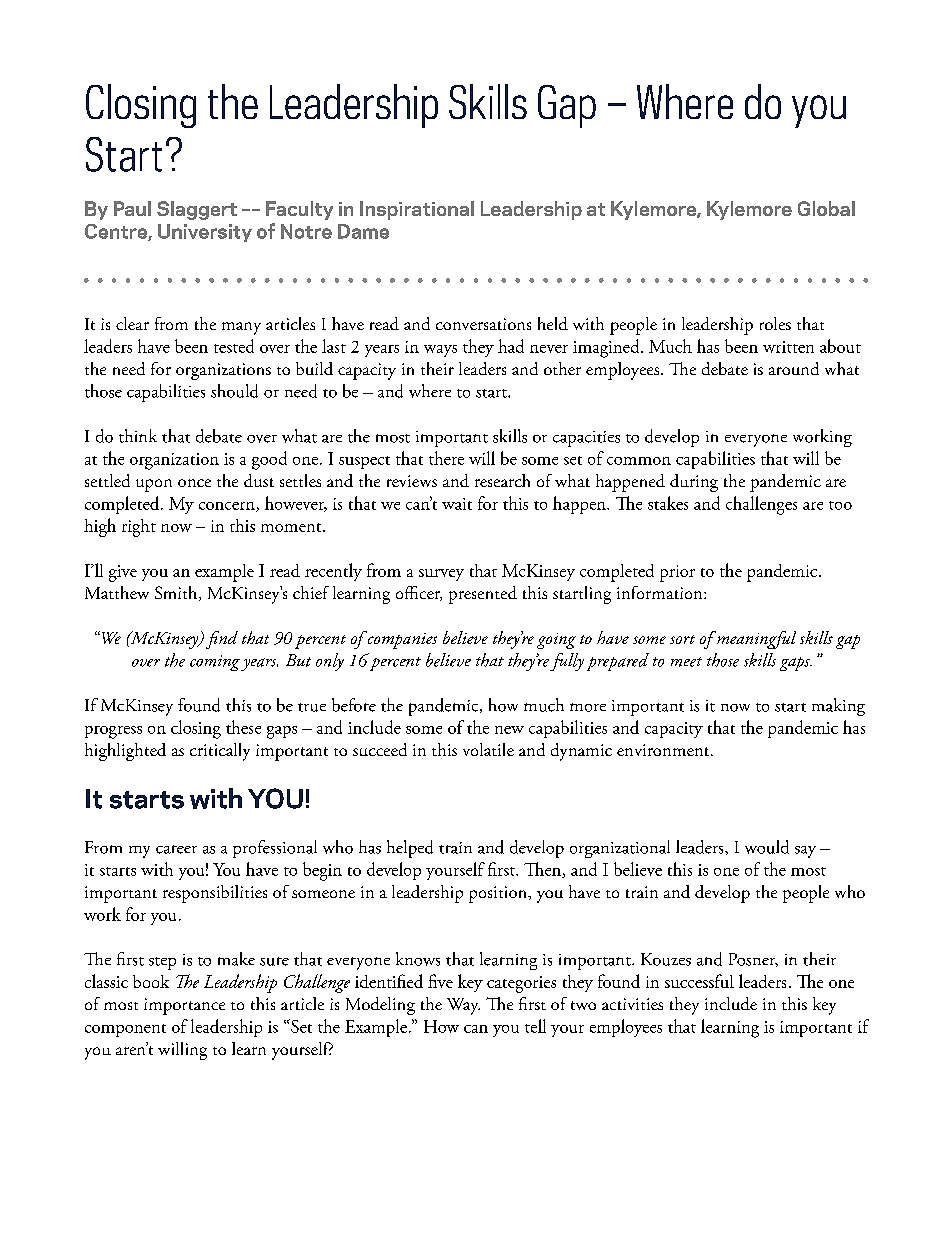 Image resolution: width=952 pixels, height=1233 pixels. Describe the element at coordinates (176, 849) in the page. I see `career` at that location.
